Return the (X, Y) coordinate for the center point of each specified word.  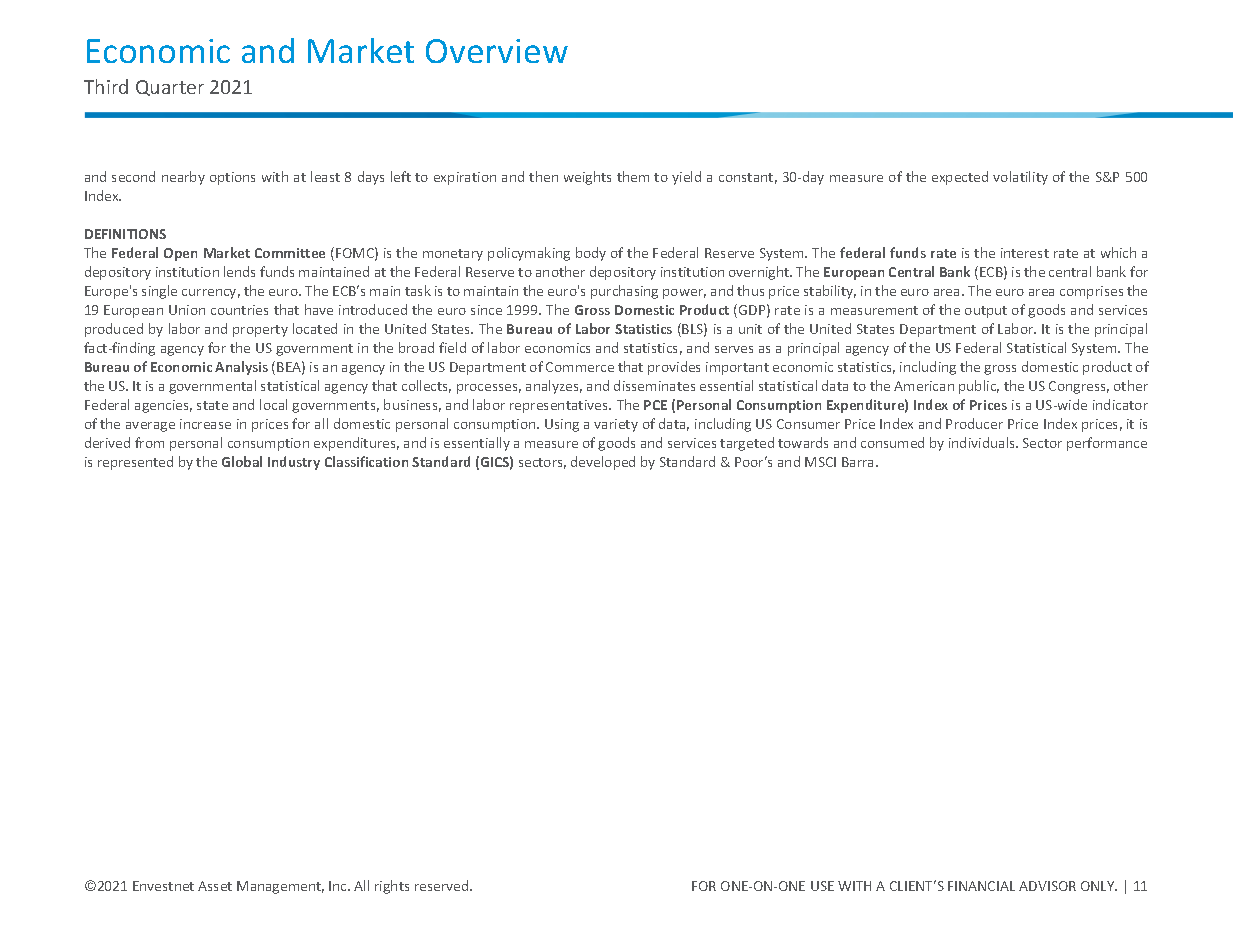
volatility (1020, 178)
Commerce (580, 367)
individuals (983, 442)
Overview (497, 51)
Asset (215, 886)
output (986, 312)
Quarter (170, 88)
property (260, 331)
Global (242, 461)
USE (822, 886)
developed (603, 463)
